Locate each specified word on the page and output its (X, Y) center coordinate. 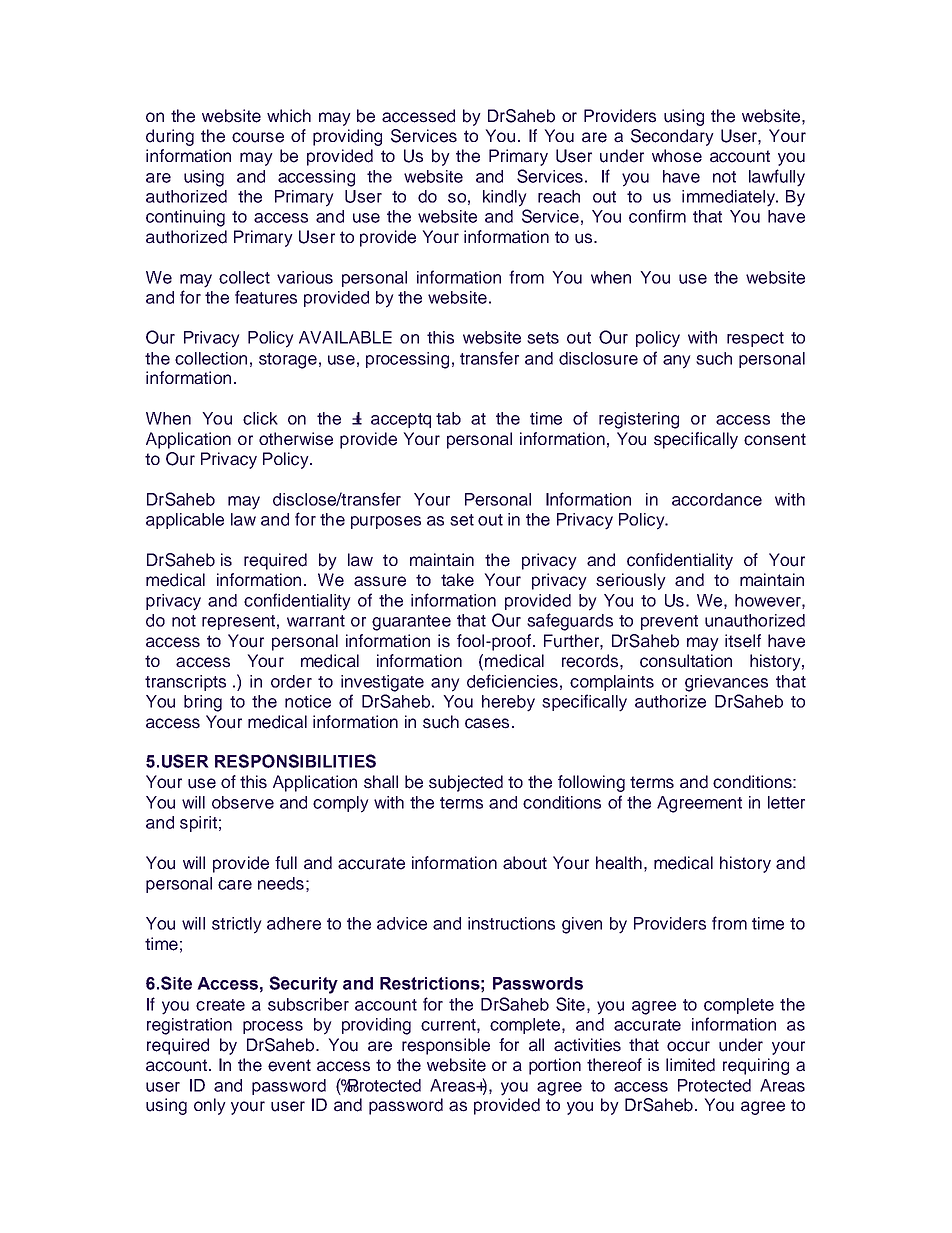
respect (755, 339)
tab (448, 418)
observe (243, 802)
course (258, 137)
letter (786, 802)
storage (288, 361)
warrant (316, 621)
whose (677, 156)
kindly (505, 198)
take (457, 580)
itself (743, 641)
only (210, 1106)
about (525, 863)
